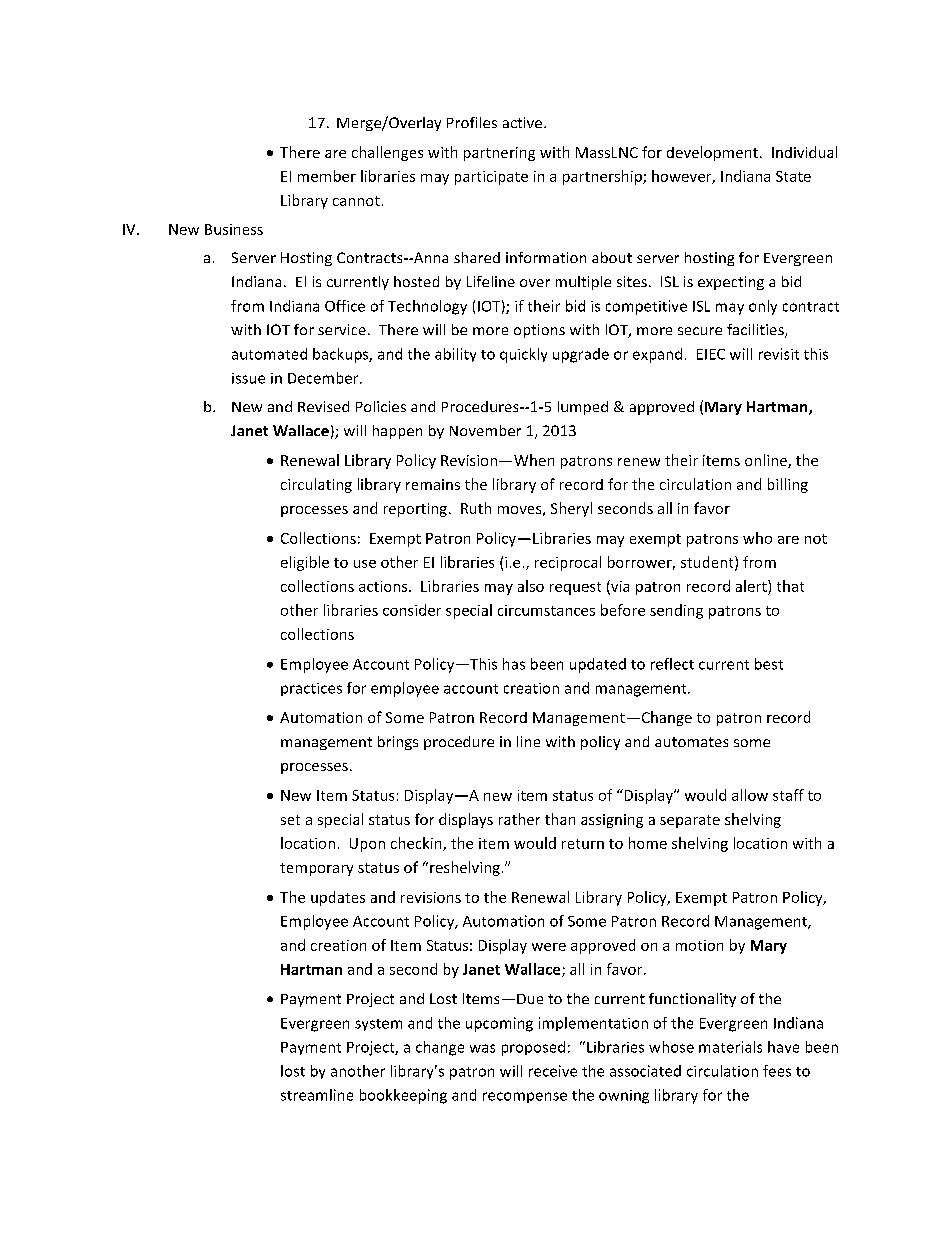 The height and width of the screenshot is (1233, 952). What do you see at coordinates (485, 430) in the screenshot?
I see `November` at bounding box center [485, 430].
